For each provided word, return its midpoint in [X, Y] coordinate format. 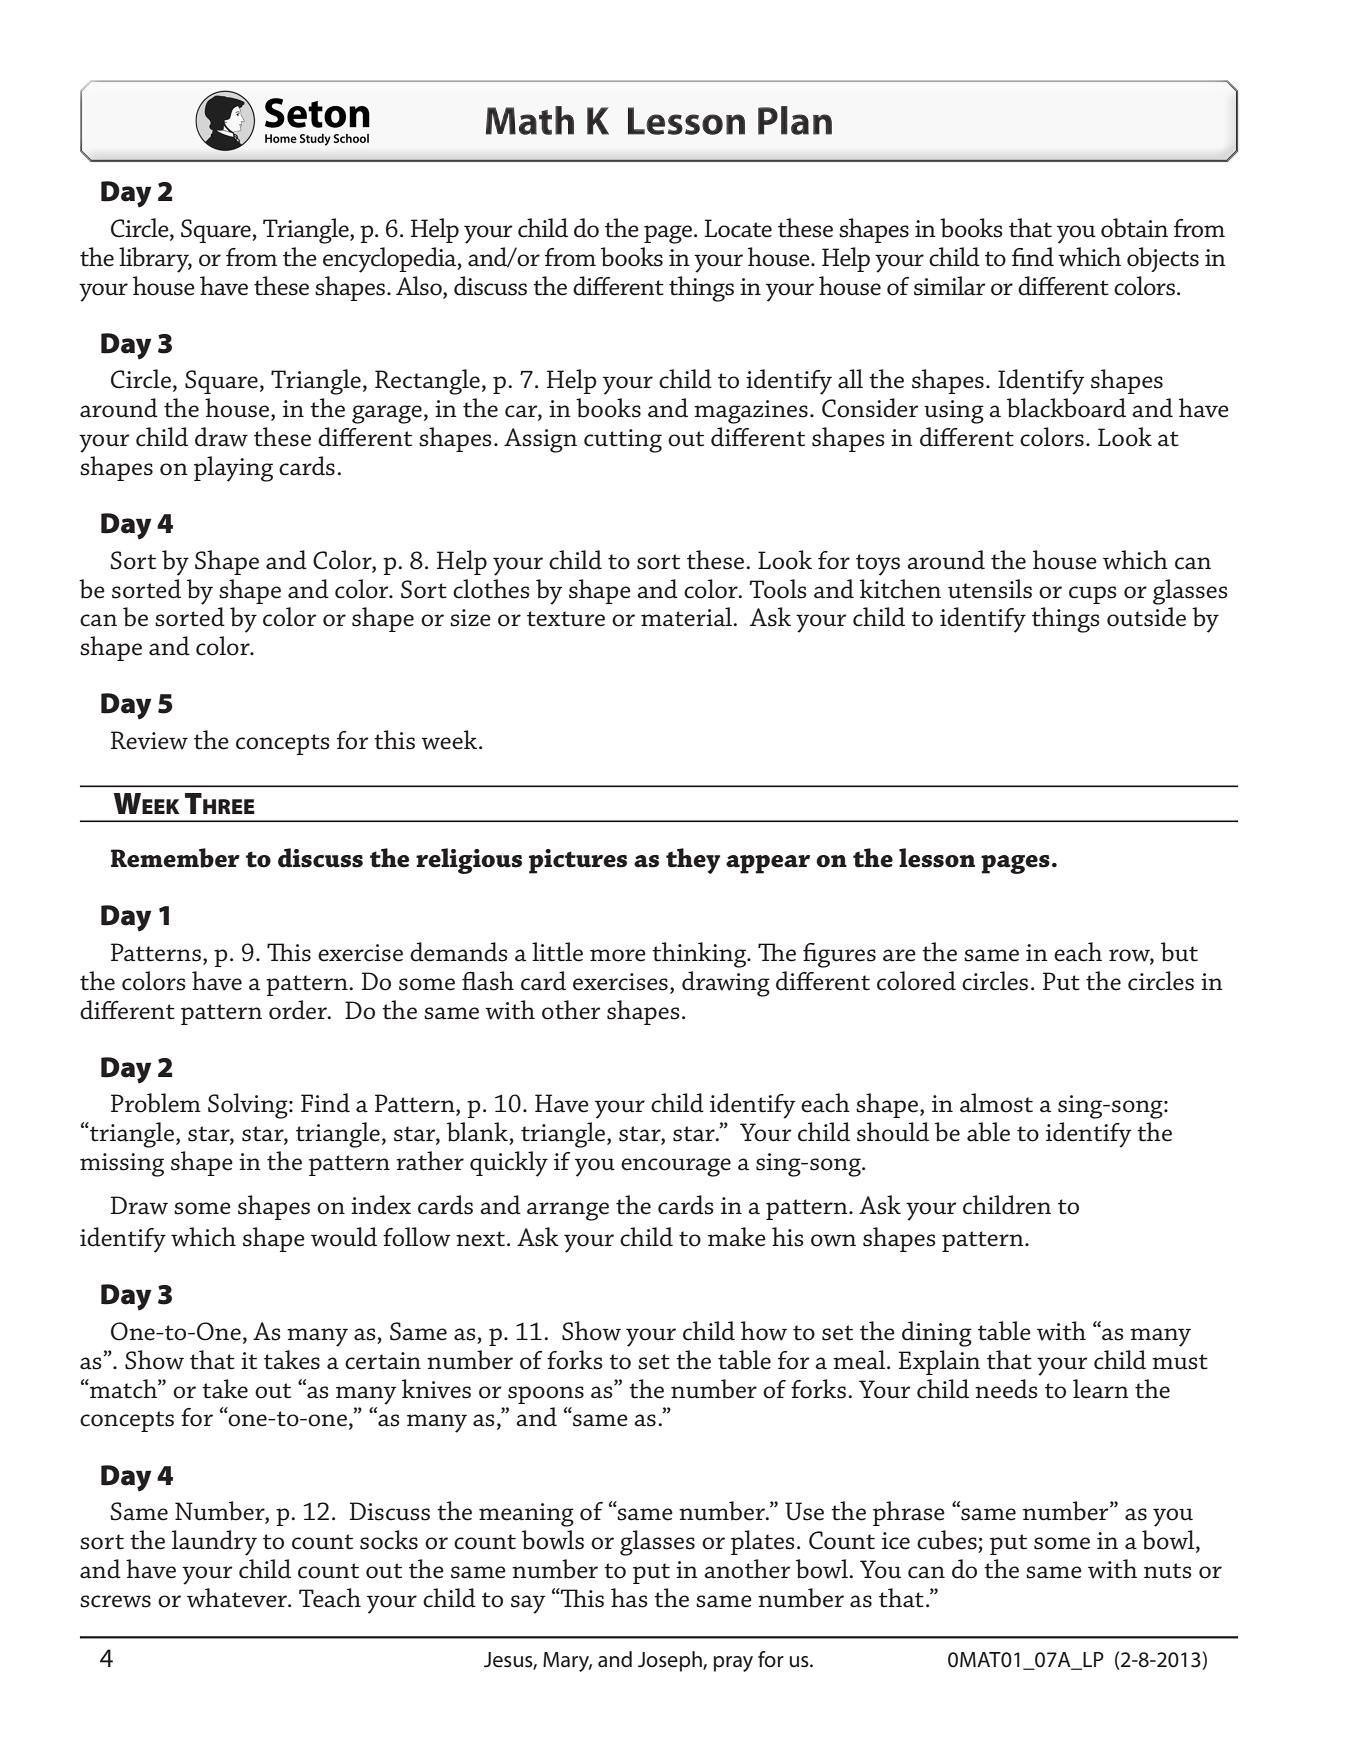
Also [420, 286]
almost [996, 1103]
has [629, 1598]
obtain [1134, 228]
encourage [676, 1167]
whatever [238, 1598]
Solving [249, 1106]
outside [1146, 617]
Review [149, 740]
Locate [738, 228]
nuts [1168, 1571]
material [687, 617]
